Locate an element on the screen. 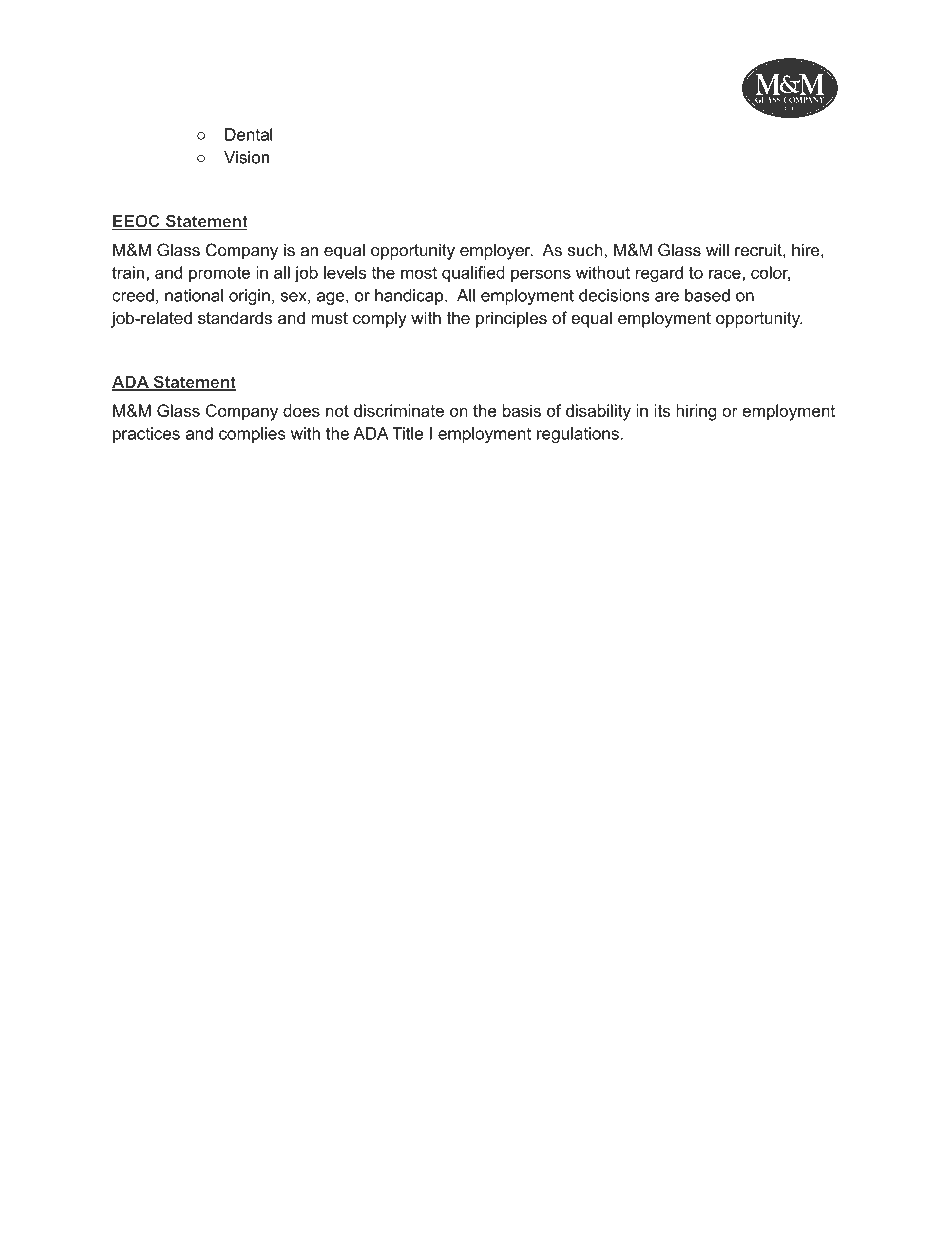 Image resolution: width=952 pixels, height=1233 pixels. Dental is located at coordinates (249, 134).
